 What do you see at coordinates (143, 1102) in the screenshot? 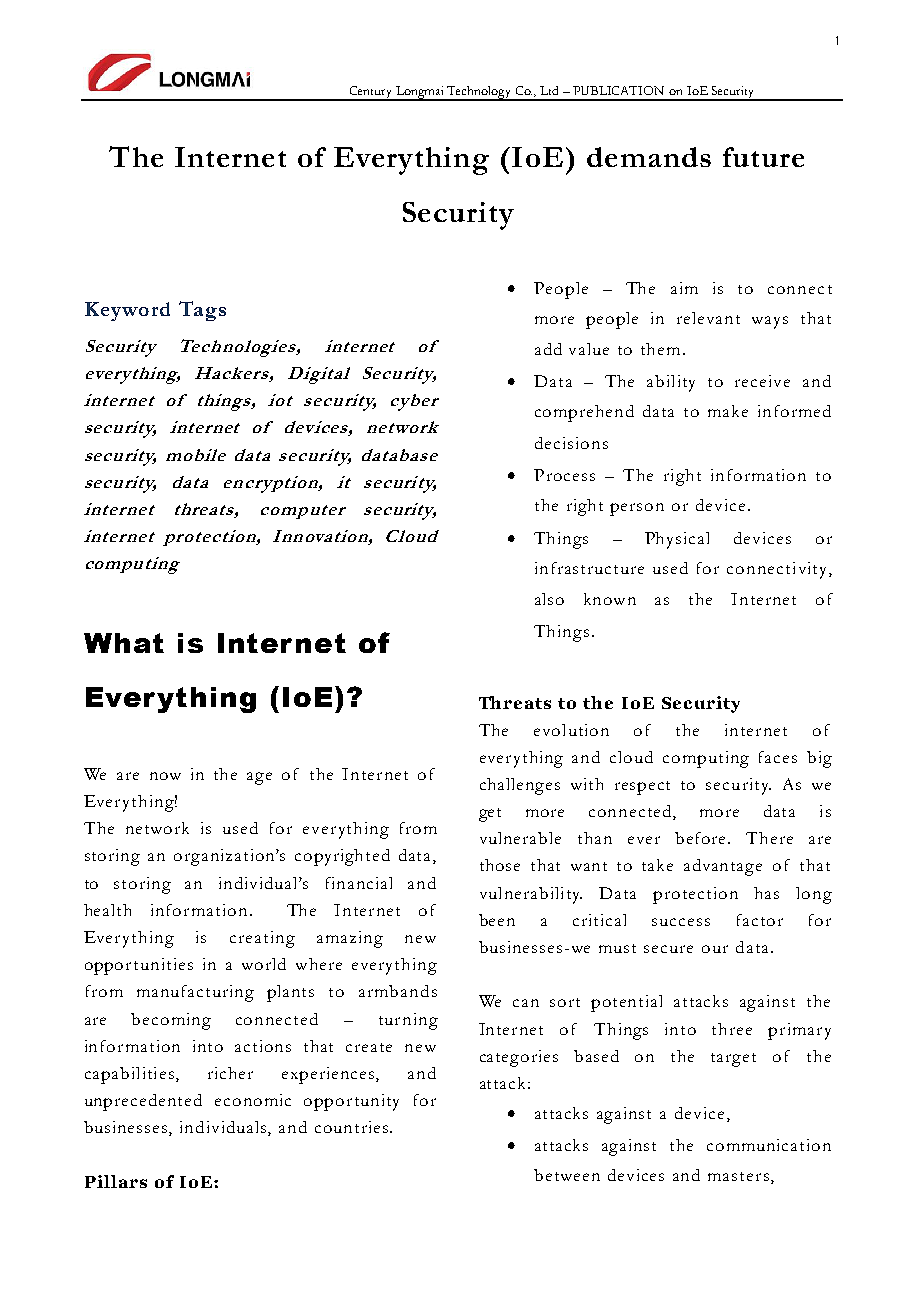
I see `unprecedented` at bounding box center [143, 1102].
